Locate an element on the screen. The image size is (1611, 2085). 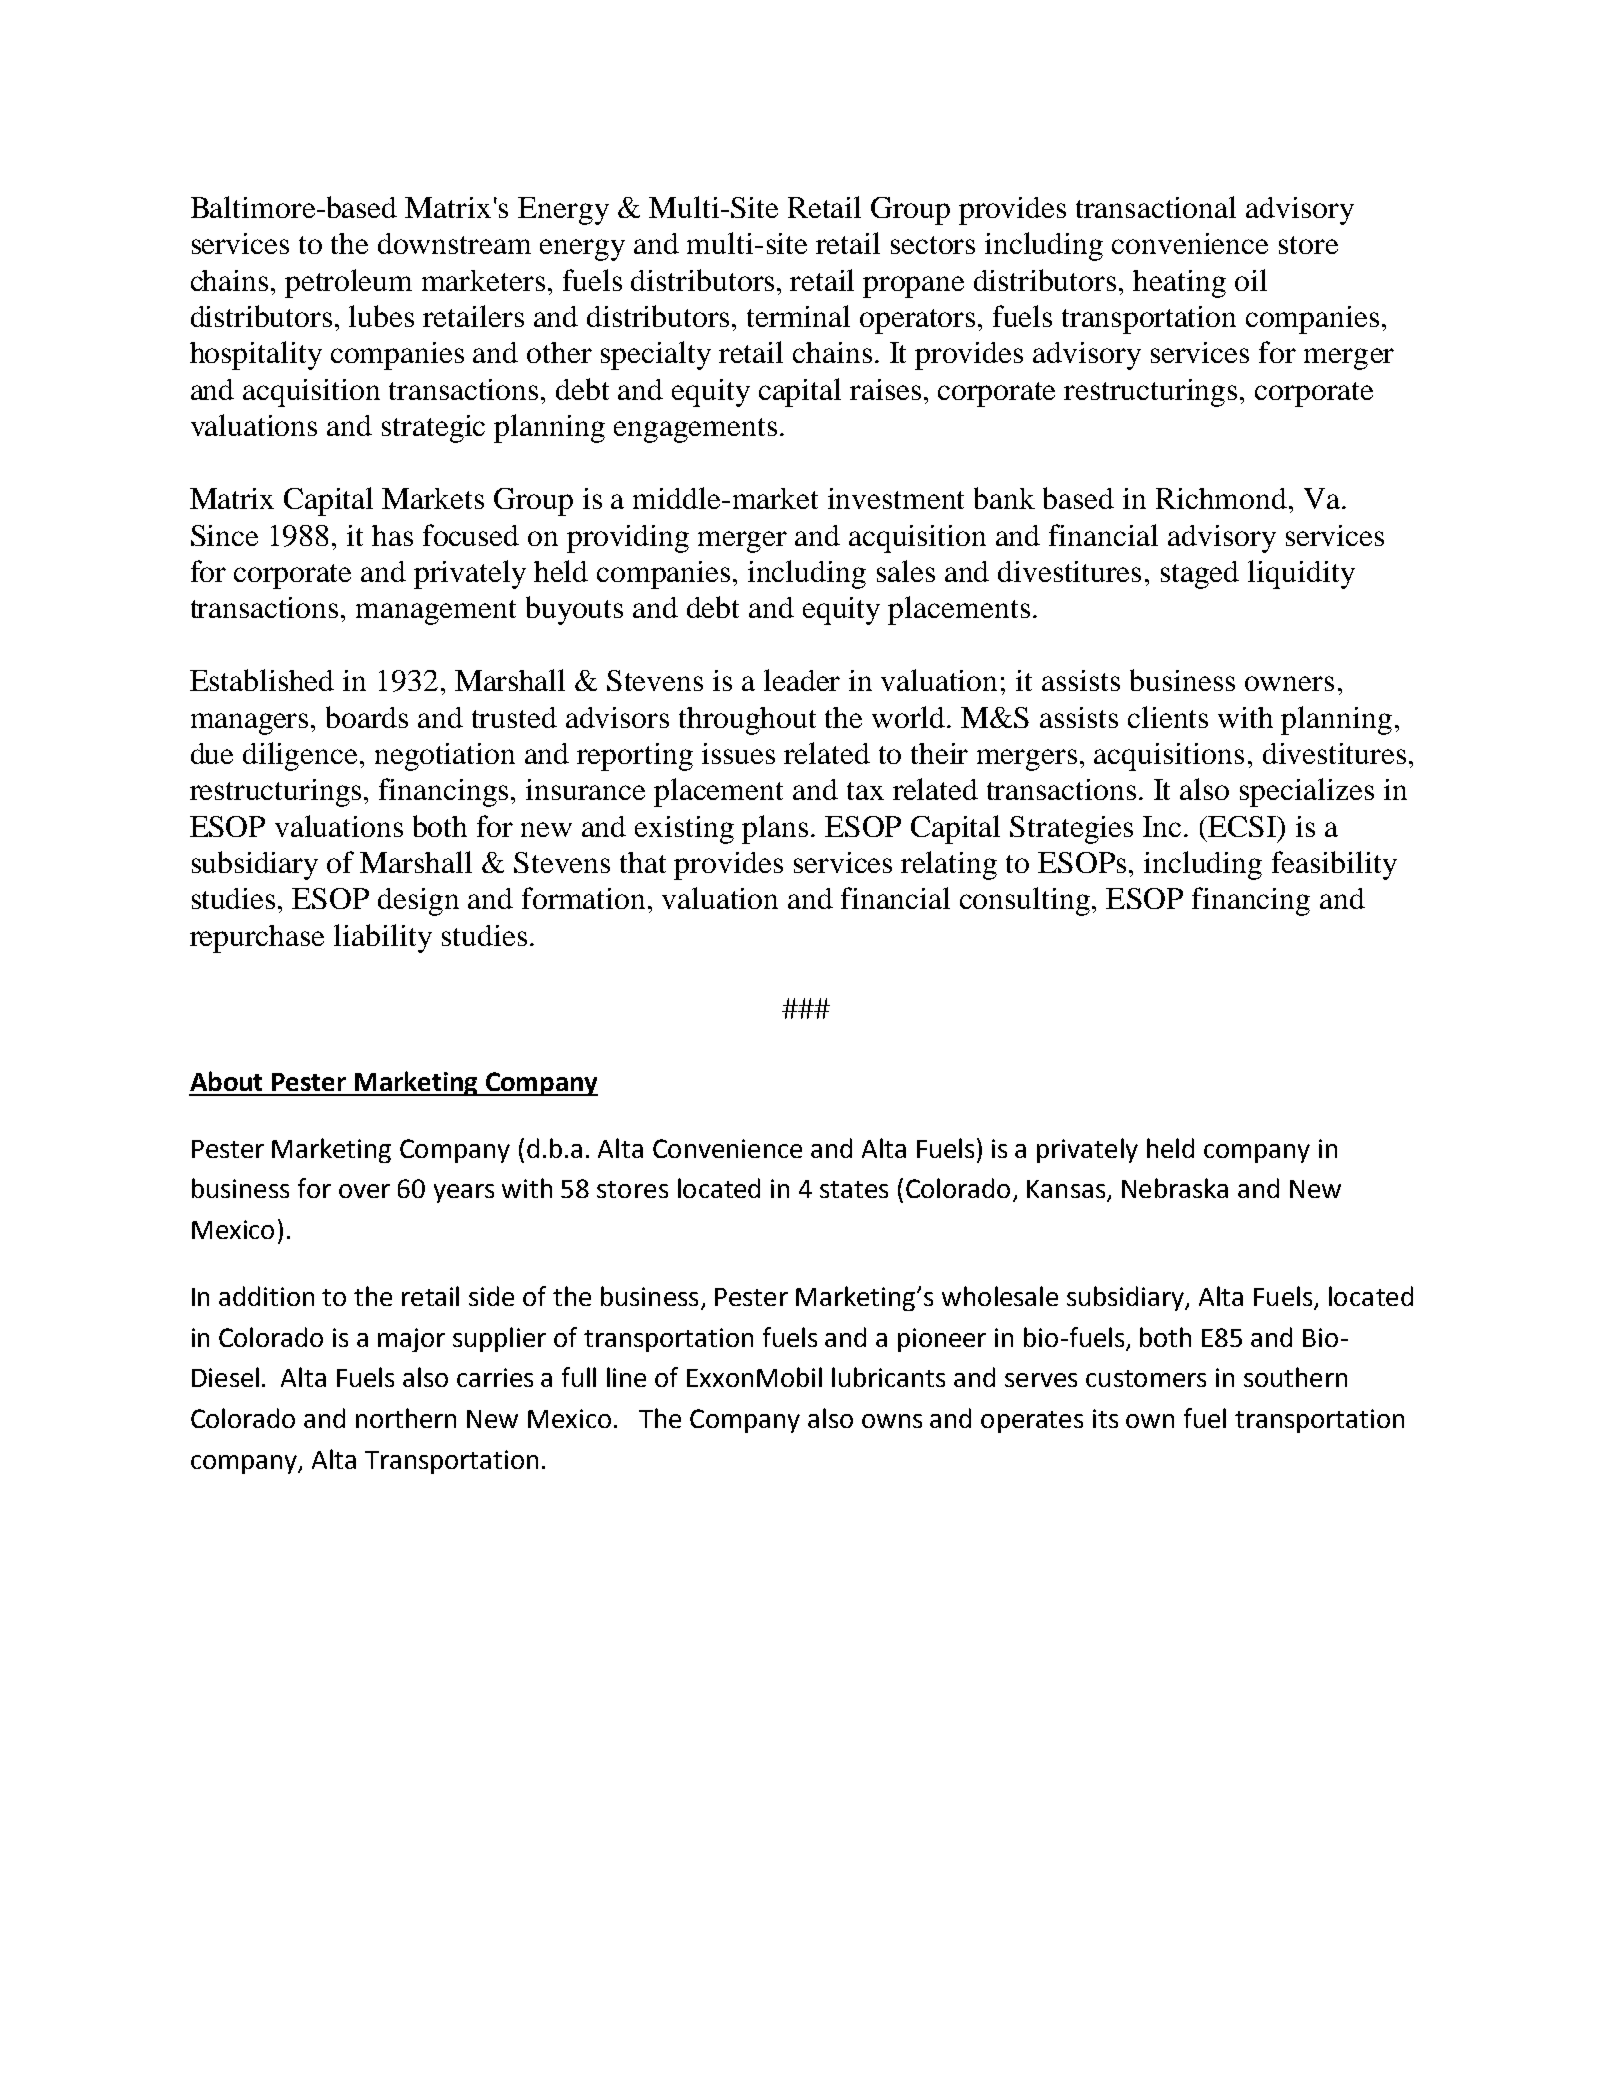
plans is located at coordinates (775, 829).
